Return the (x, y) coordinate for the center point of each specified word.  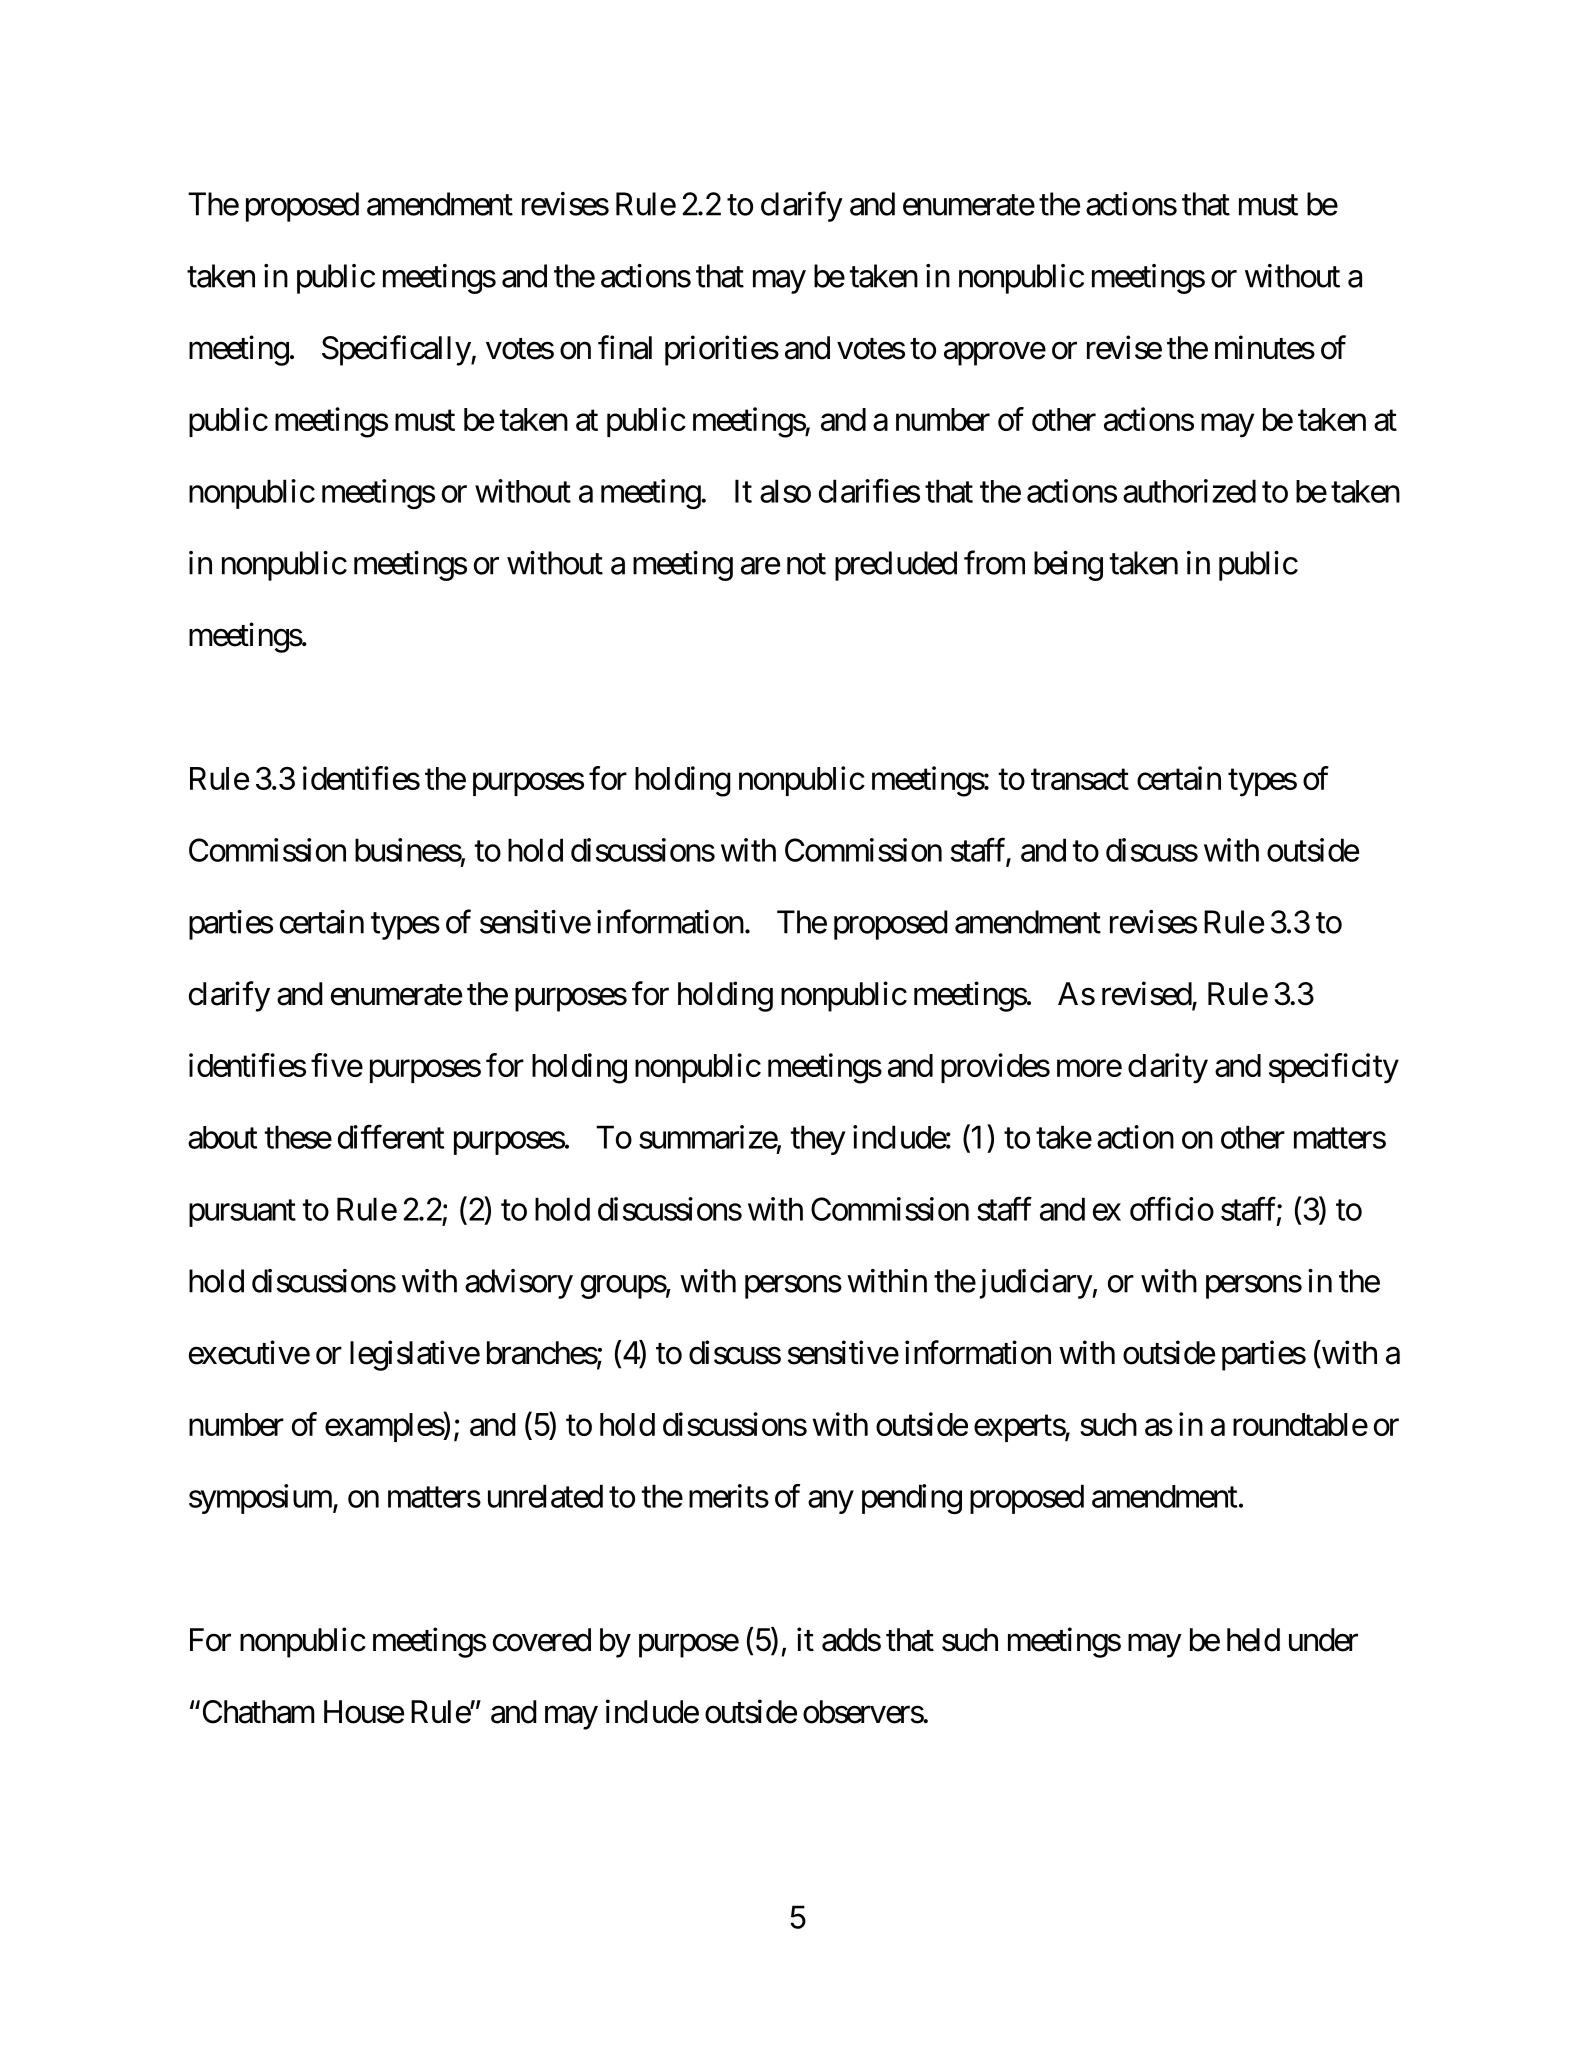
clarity (1168, 1068)
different (391, 1137)
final (625, 347)
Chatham (256, 1712)
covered (542, 1640)
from (994, 563)
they (818, 1140)
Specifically (397, 350)
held (1253, 1640)
